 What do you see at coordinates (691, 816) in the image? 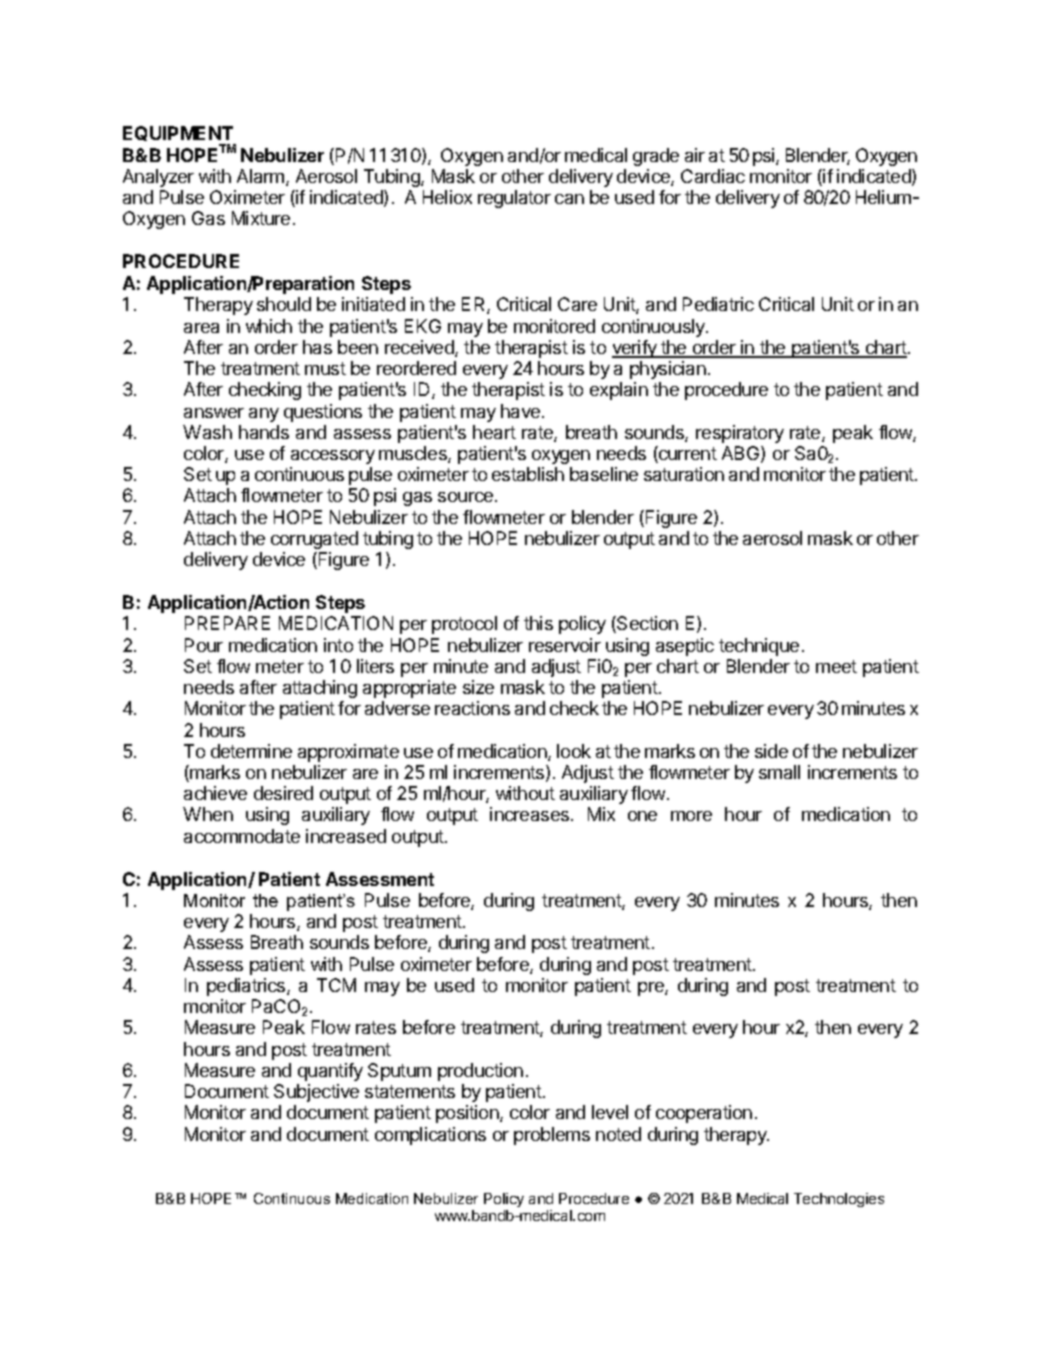
I see `more` at bounding box center [691, 816].
